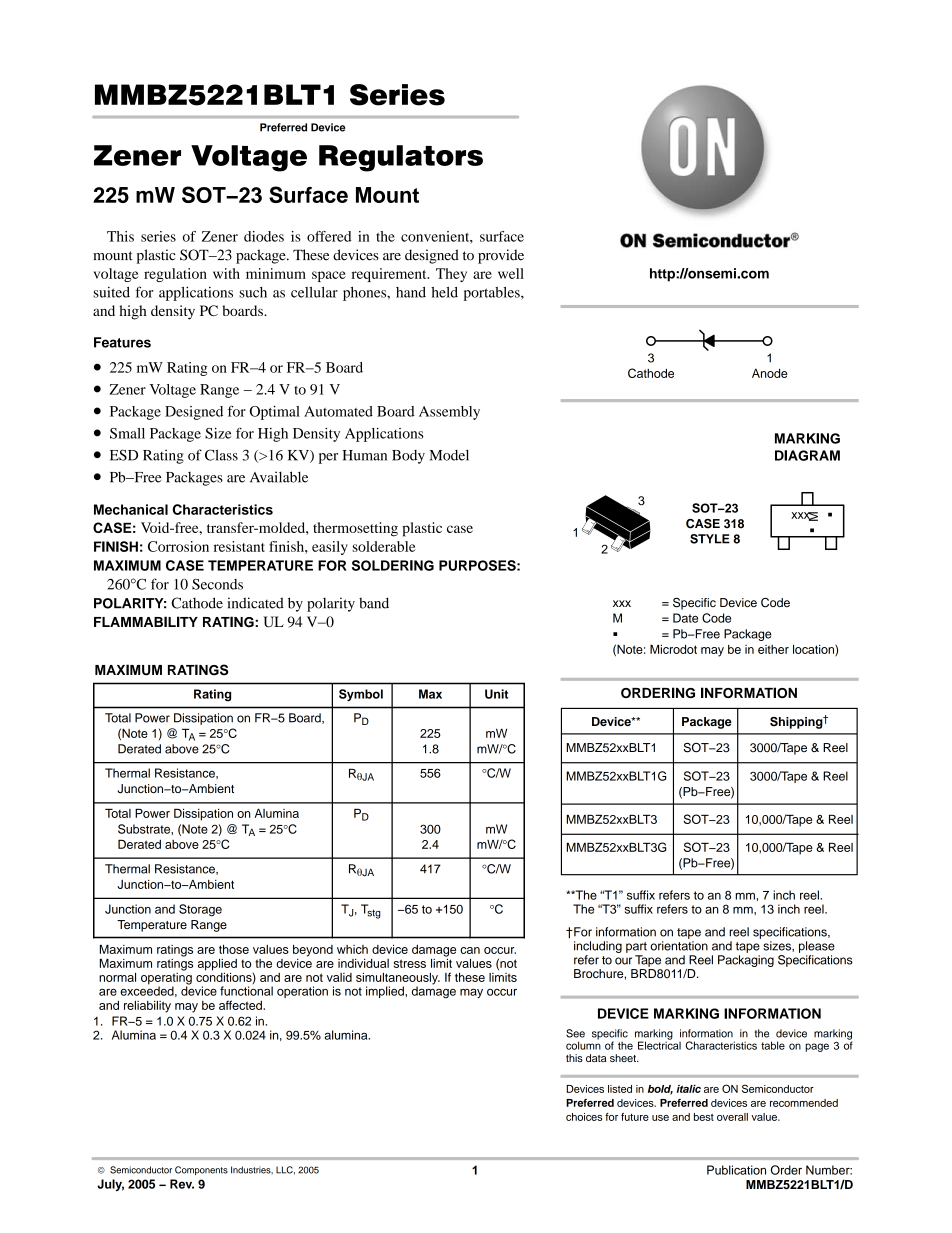  I want to click on Unit, so click(496, 694).
